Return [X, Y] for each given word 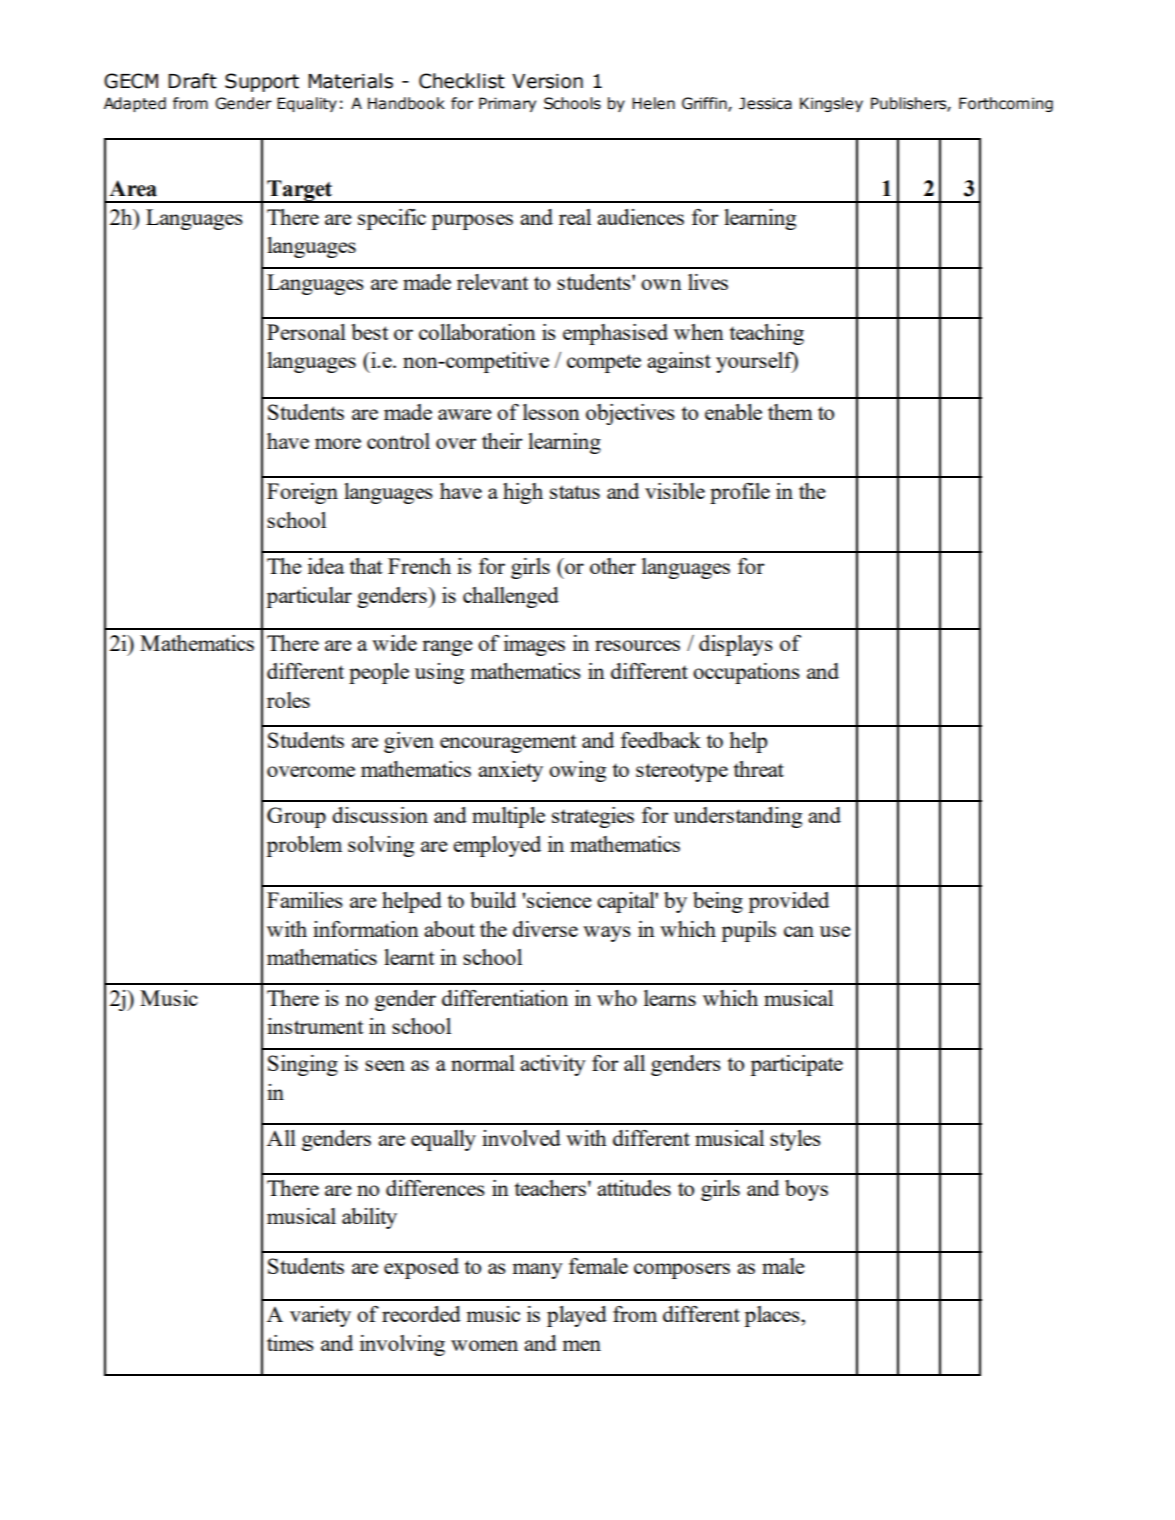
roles [288, 700]
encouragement [508, 743]
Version [547, 81]
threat [758, 769]
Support [262, 82]
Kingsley [831, 104]
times [290, 1343]
